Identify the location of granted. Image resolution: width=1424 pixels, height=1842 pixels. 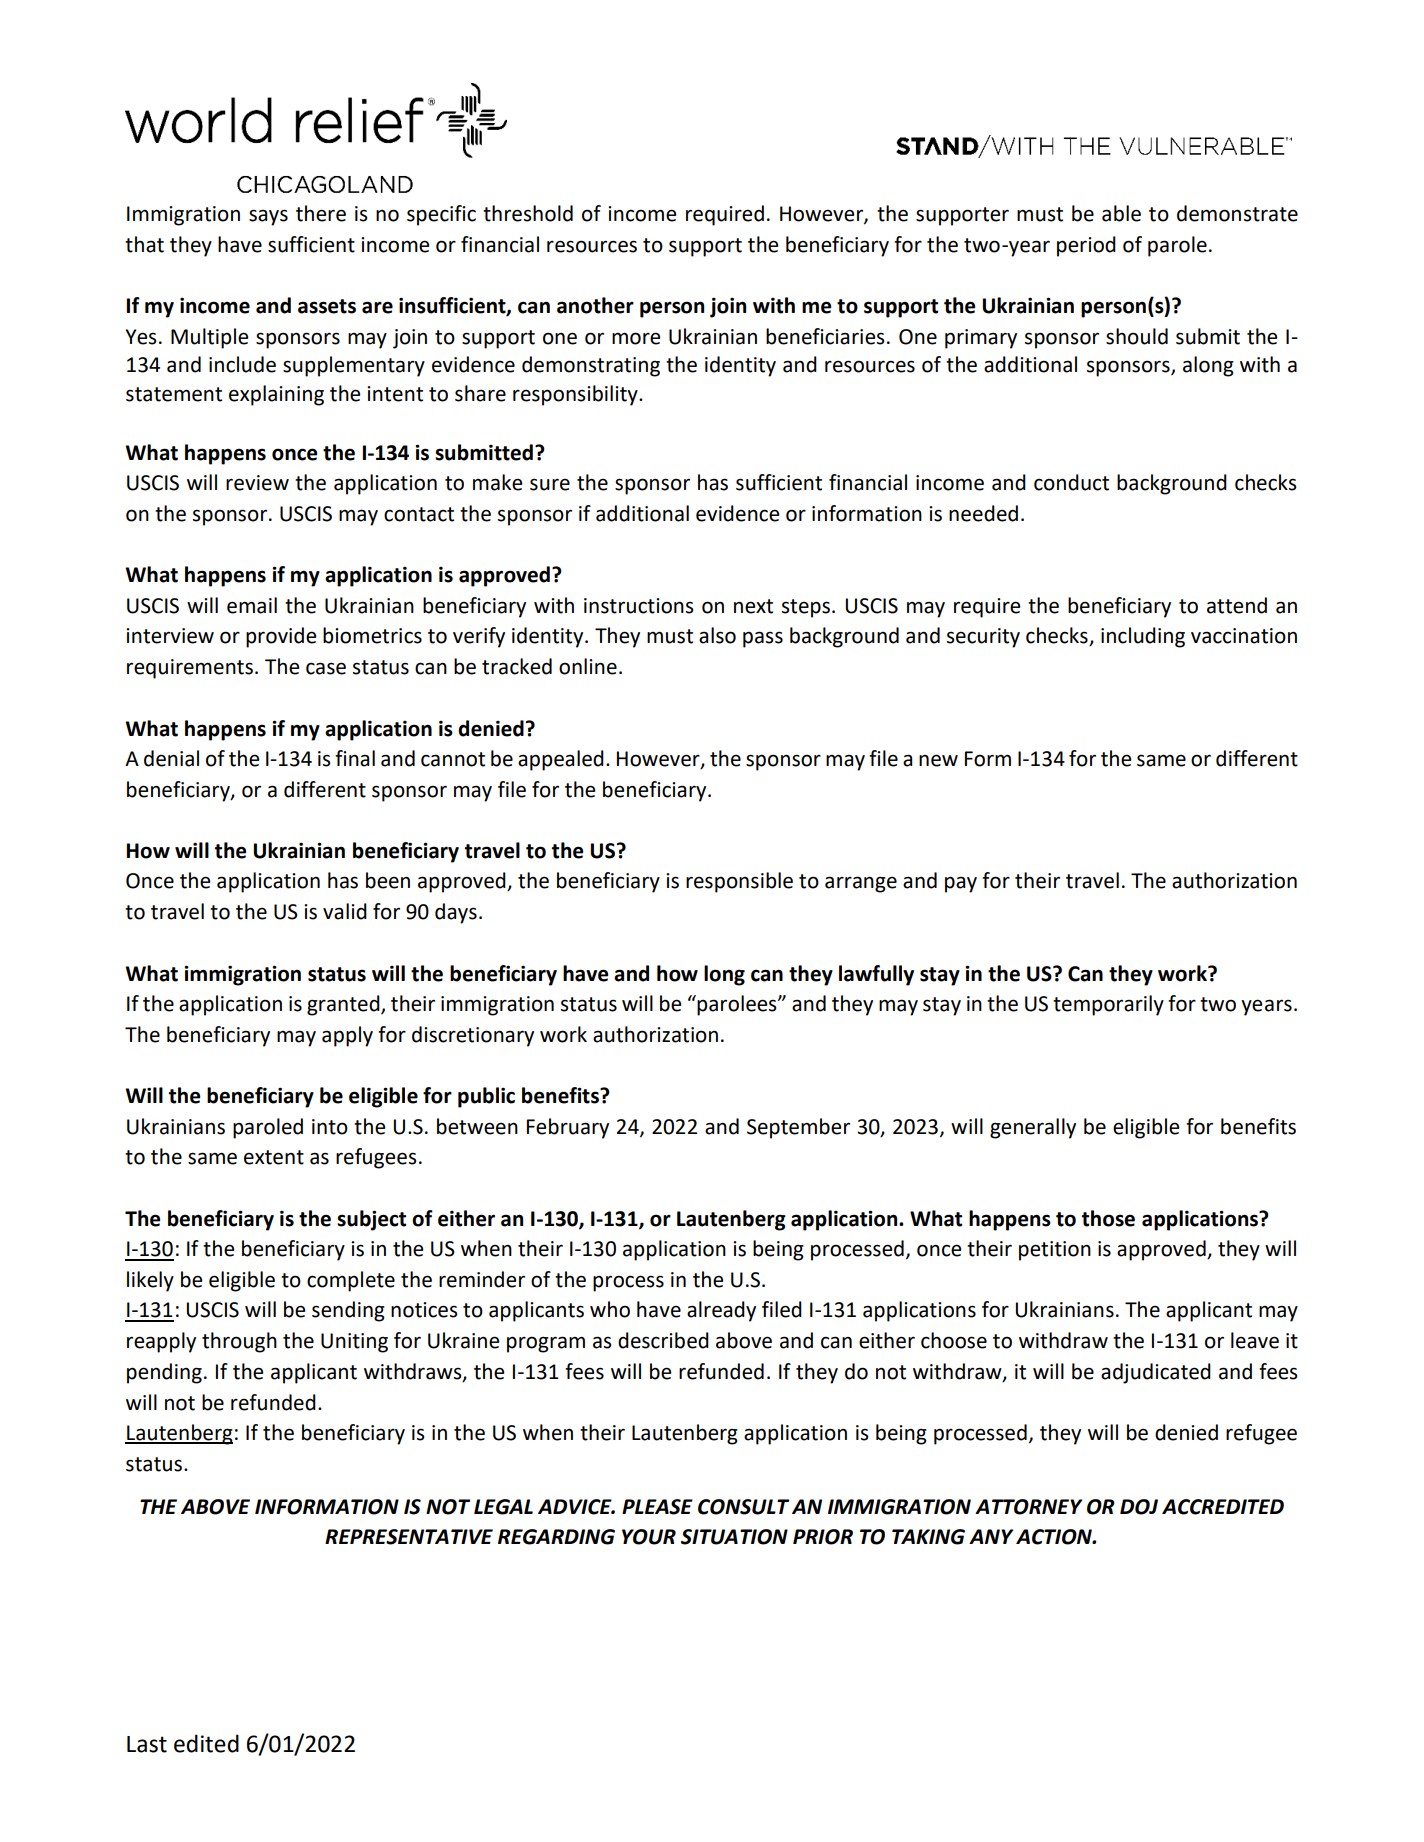
(344, 1005).
